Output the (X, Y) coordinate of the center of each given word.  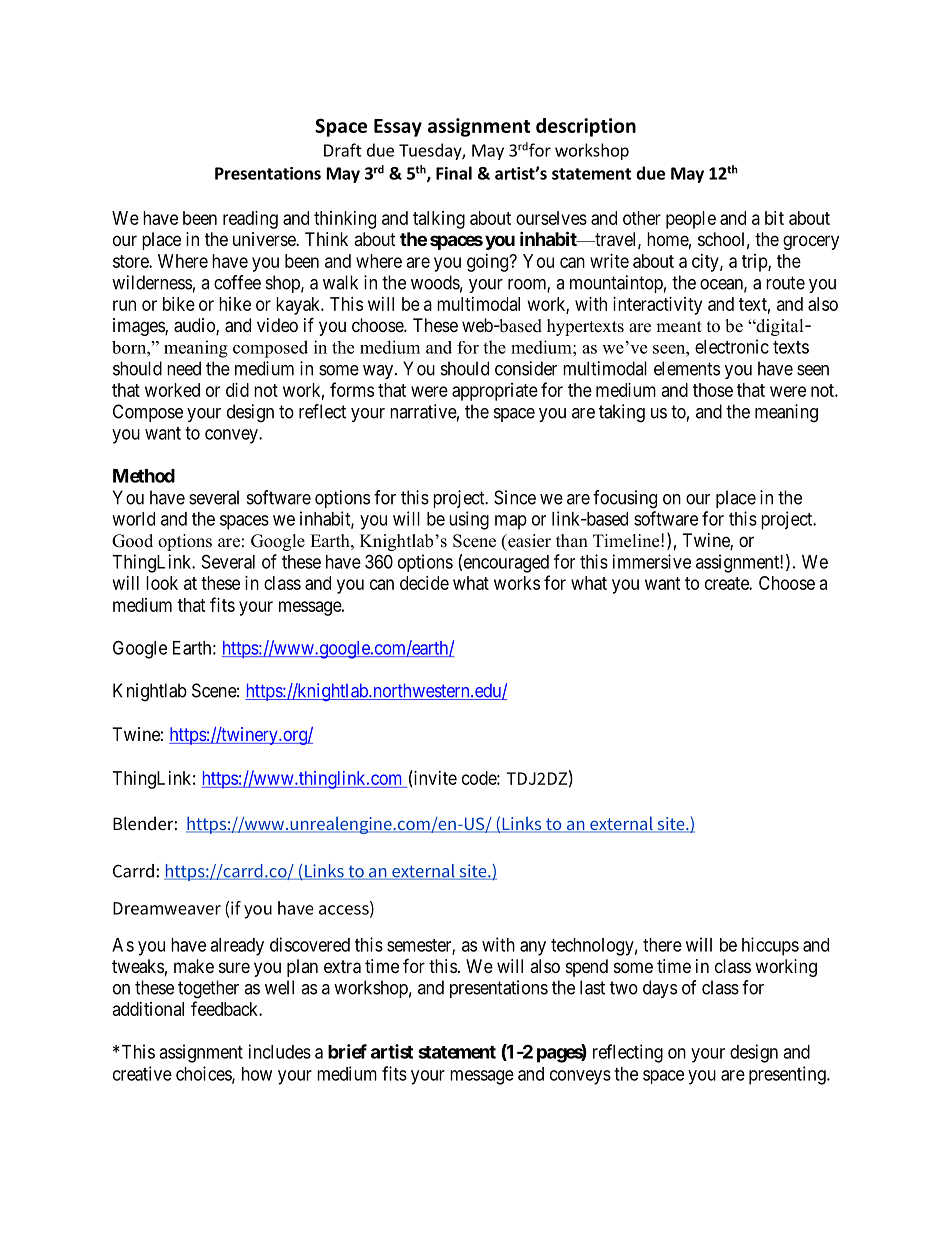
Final (454, 173)
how (257, 1074)
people (691, 220)
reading (250, 220)
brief (347, 1051)
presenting (788, 1075)
